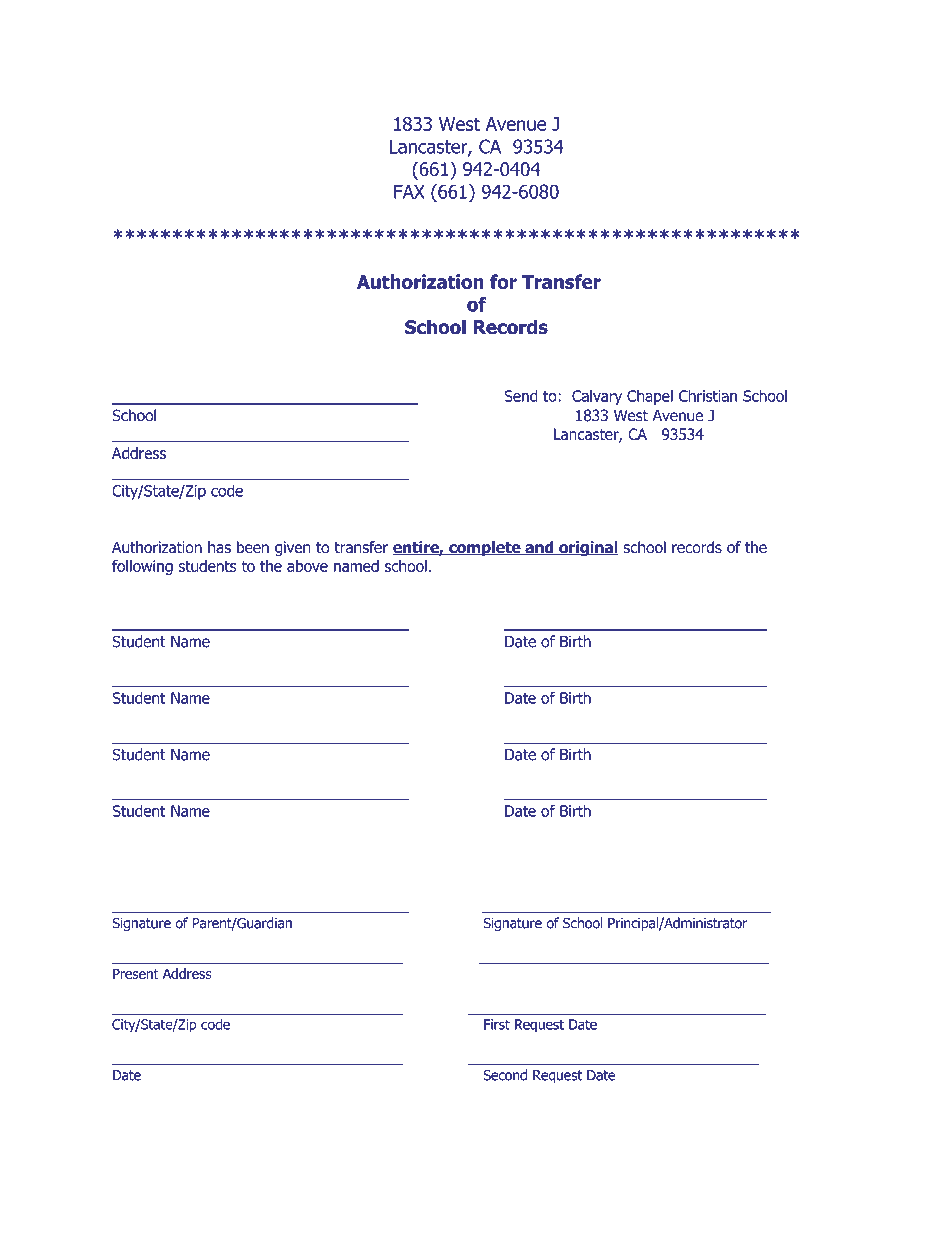  What do you see at coordinates (503, 281) in the page?
I see `for` at bounding box center [503, 281].
